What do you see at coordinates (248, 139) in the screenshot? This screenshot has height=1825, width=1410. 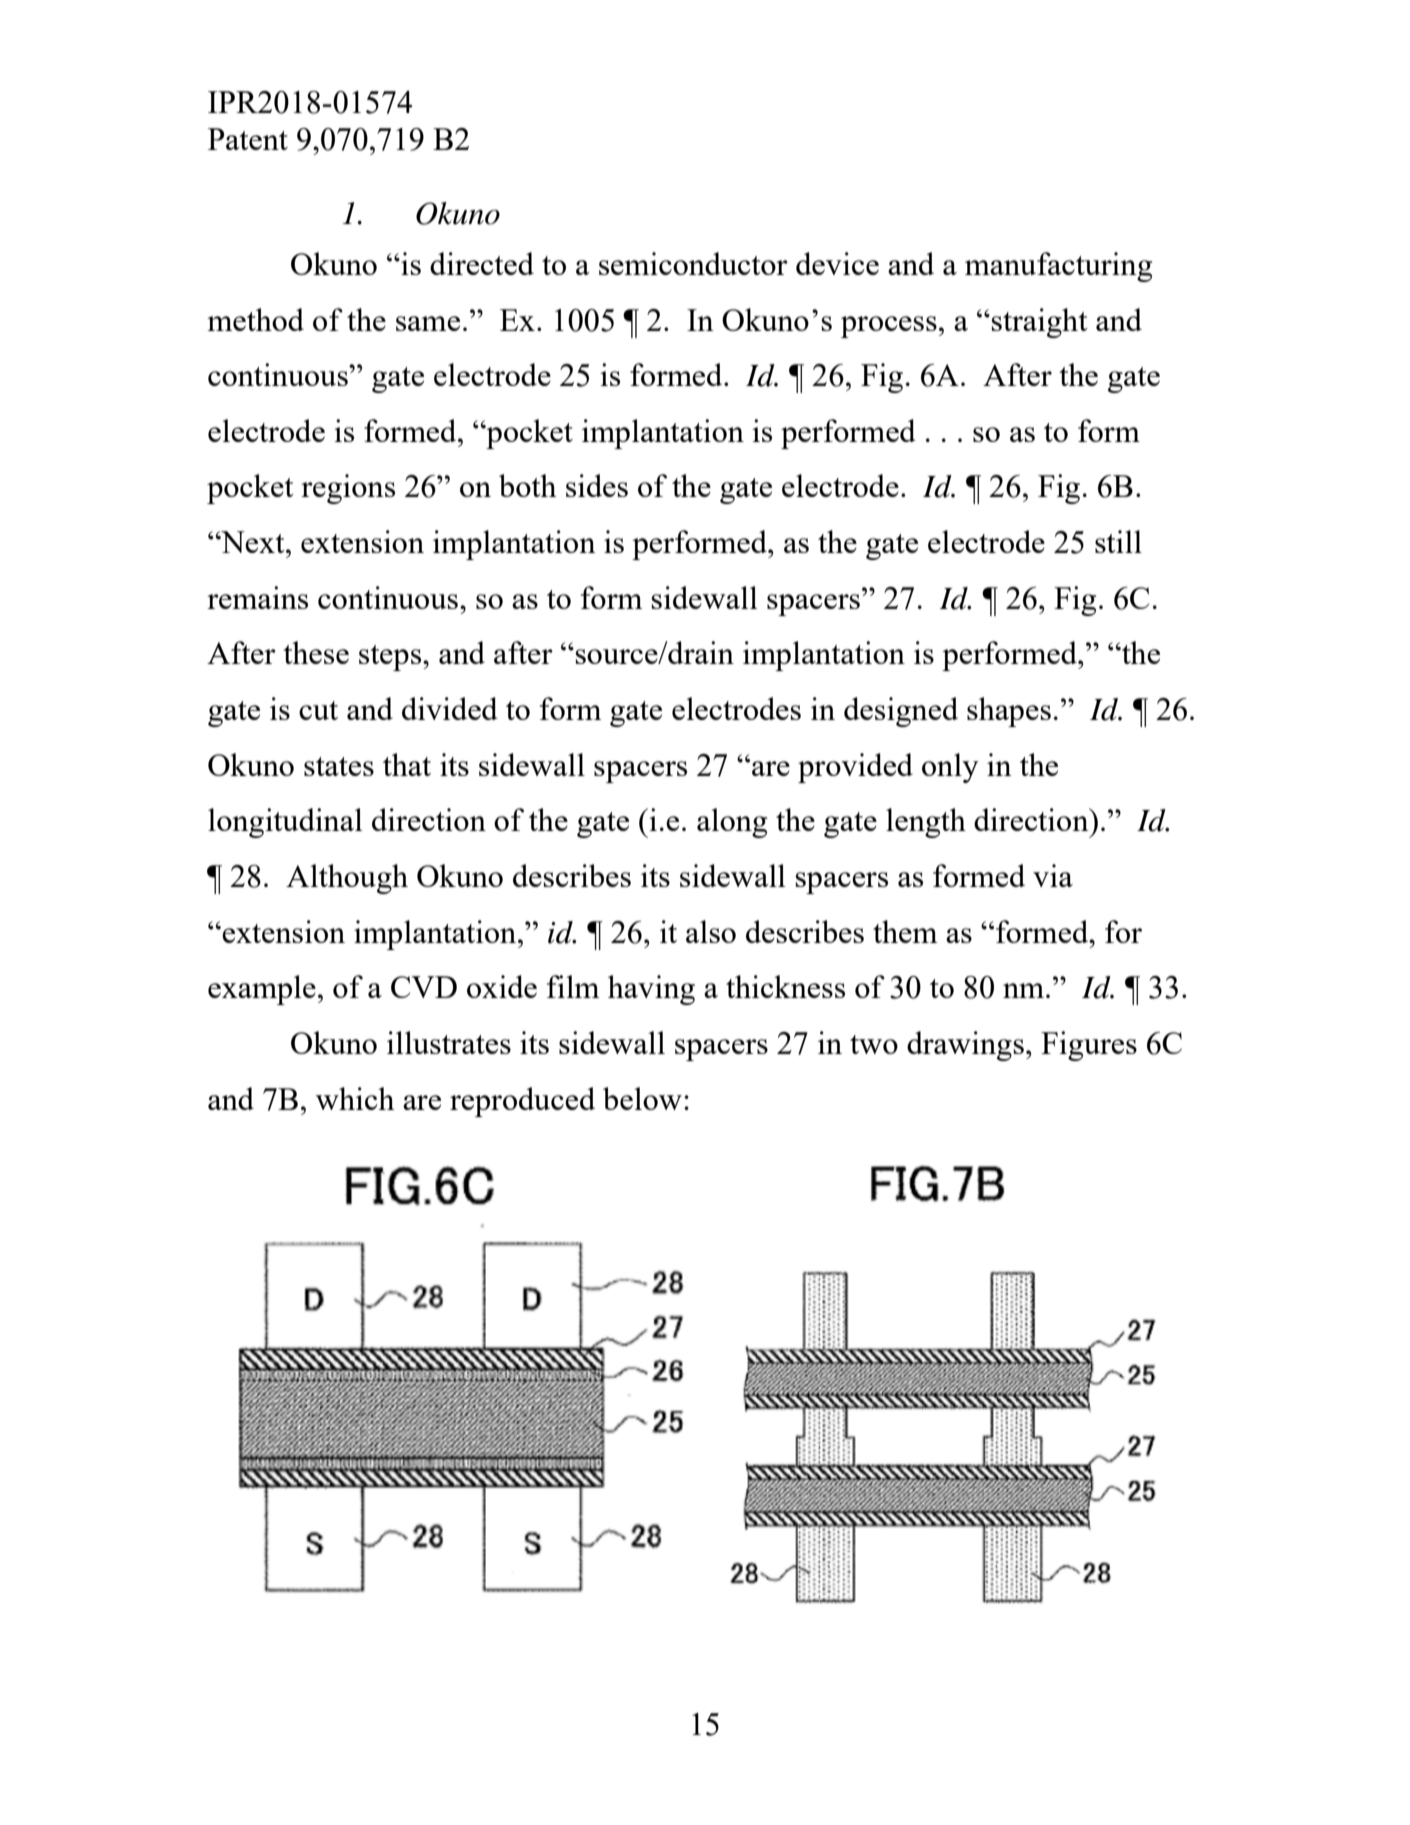 I see `Patent` at bounding box center [248, 139].
